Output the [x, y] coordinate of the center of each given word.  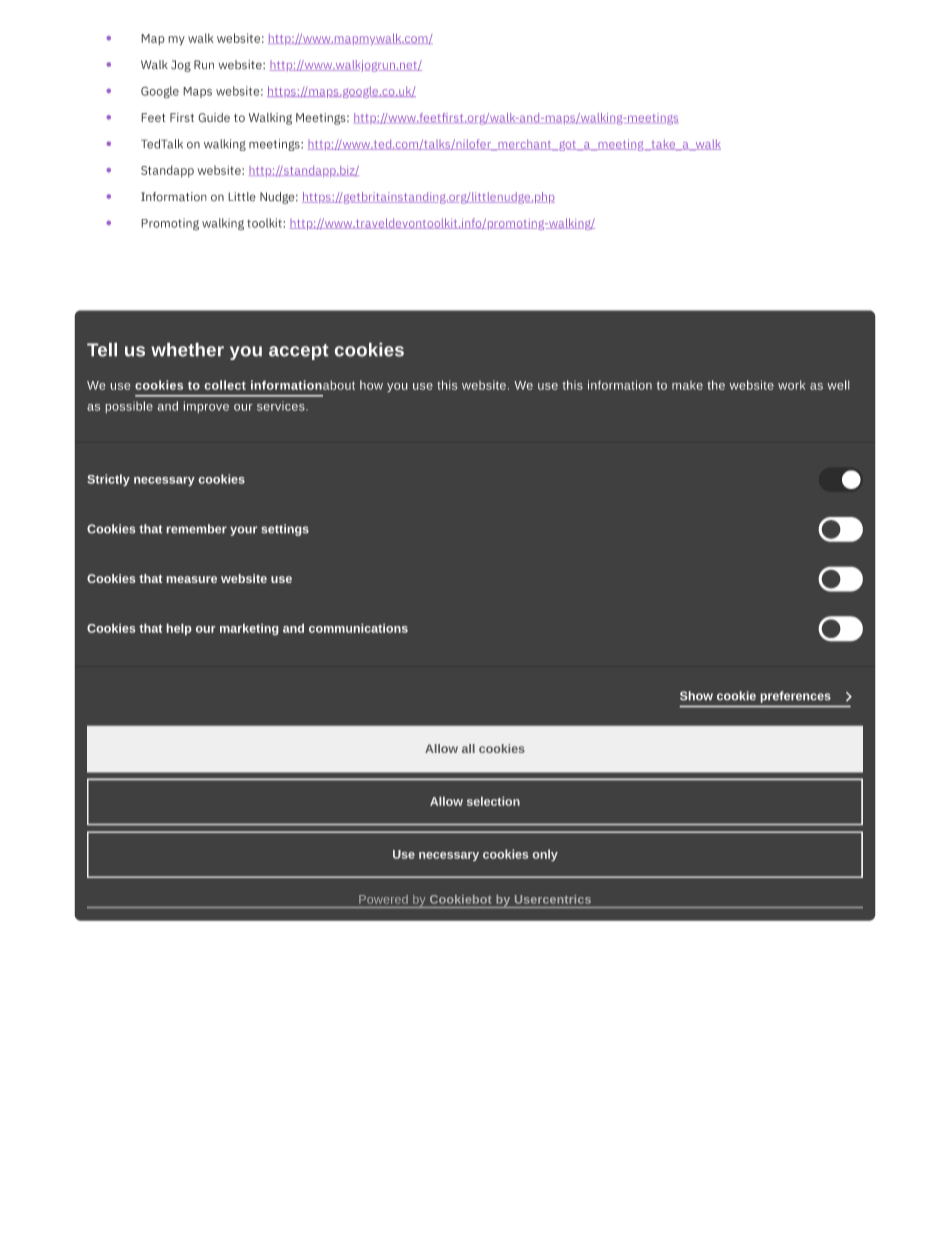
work [791, 385]
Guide [214, 117]
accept [298, 352]
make [687, 385]
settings [285, 530]
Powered [383, 899]
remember [197, 528]
